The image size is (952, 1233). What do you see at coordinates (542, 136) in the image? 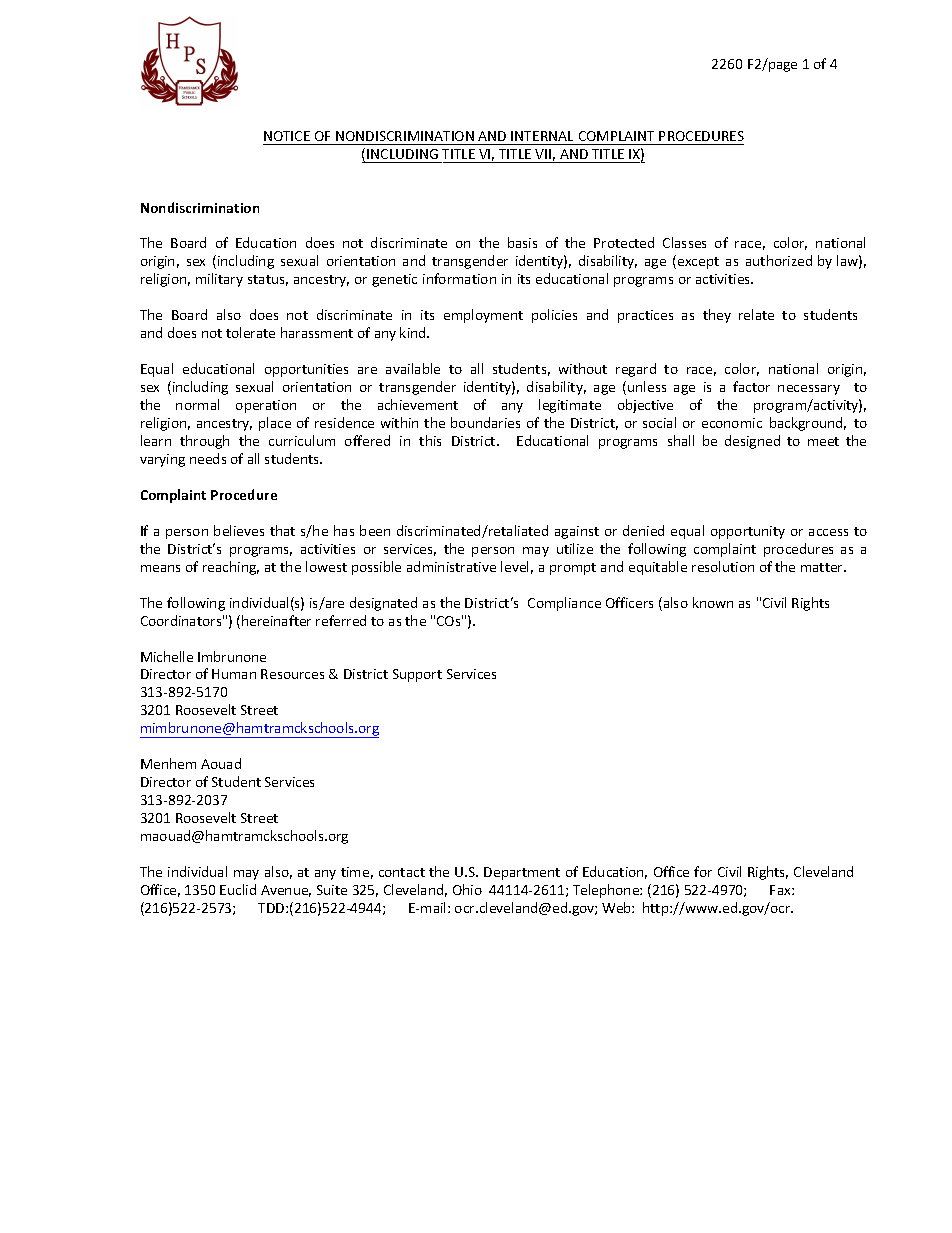
I see `INTERNAL` at bounding box center [542, 136].
